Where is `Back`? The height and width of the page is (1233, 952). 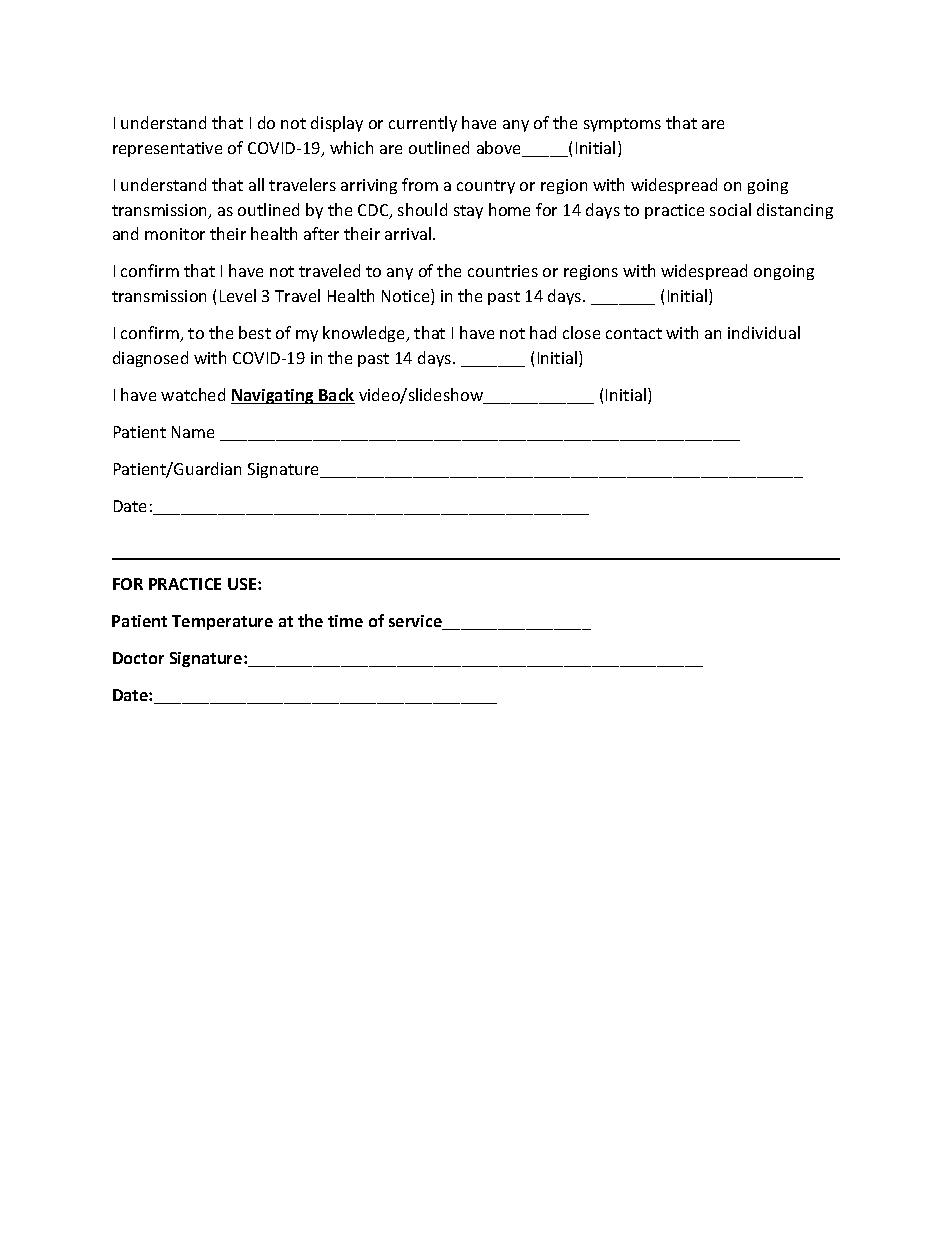 Back is located at coordinates (336, 396).
